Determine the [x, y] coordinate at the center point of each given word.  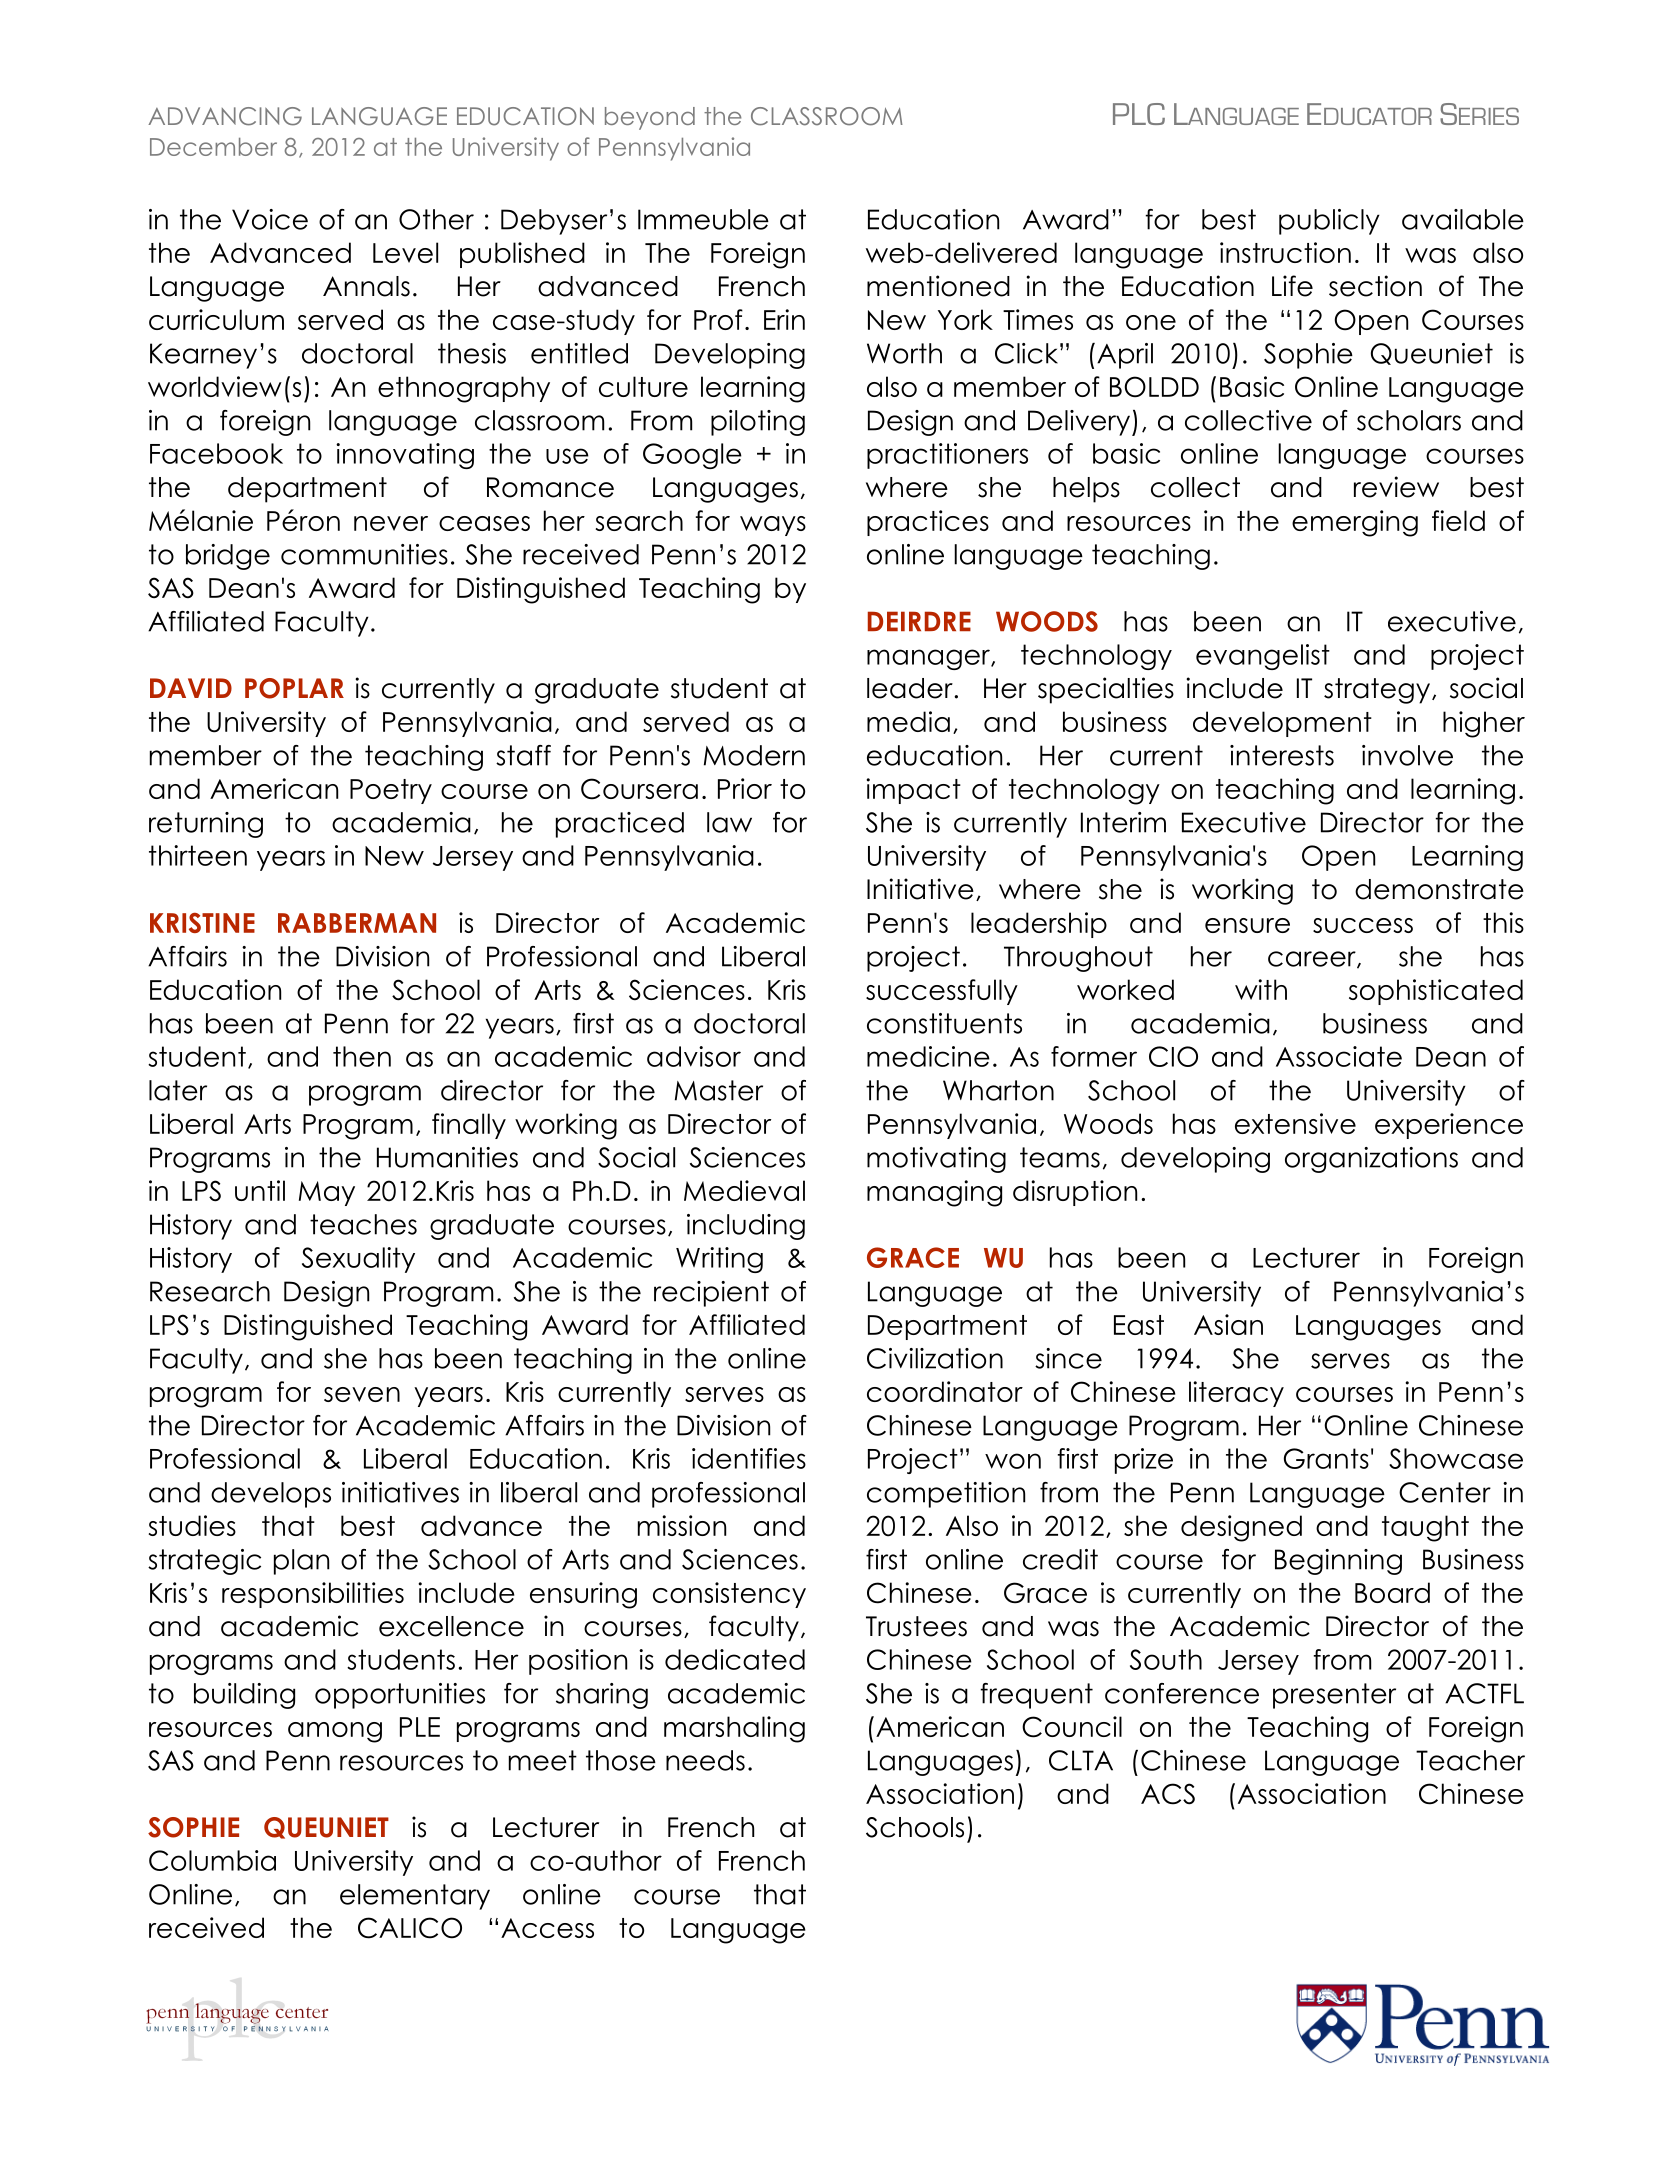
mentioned [938, 286]
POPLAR [294, 688]
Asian [1228, 1324]
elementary [415, 1897]
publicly [1329, 222]
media [908, 721]
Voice [270, 219]
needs [705, 1760]
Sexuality [358, 1260]
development [1282, 724]
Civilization [935, 1358]
